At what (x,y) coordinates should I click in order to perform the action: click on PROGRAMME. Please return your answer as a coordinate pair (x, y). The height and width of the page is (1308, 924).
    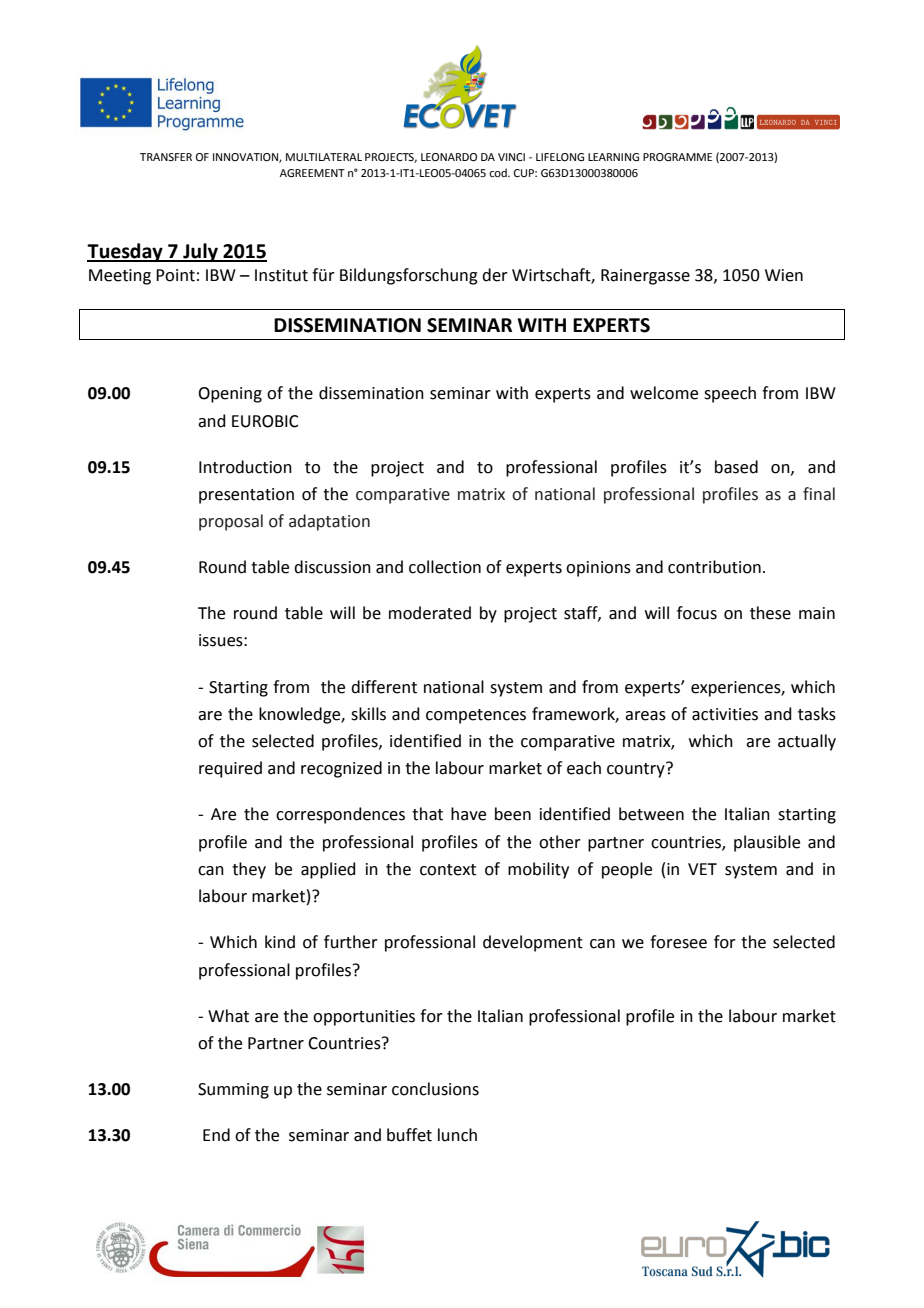
    Looking at the image, I should click on (677, 157).
